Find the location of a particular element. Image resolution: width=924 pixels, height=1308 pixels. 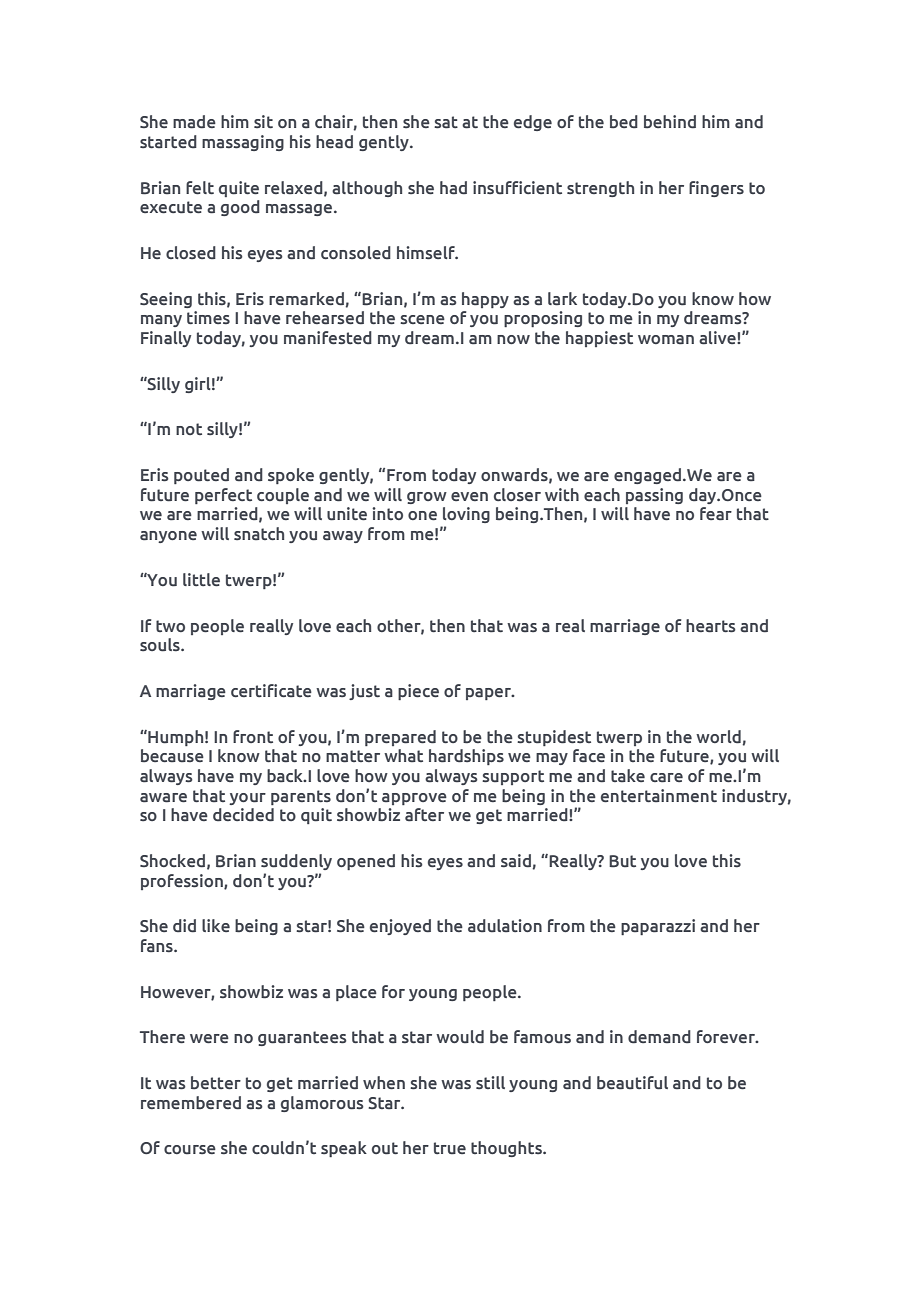

scene is located at coordinates (422, 320).
